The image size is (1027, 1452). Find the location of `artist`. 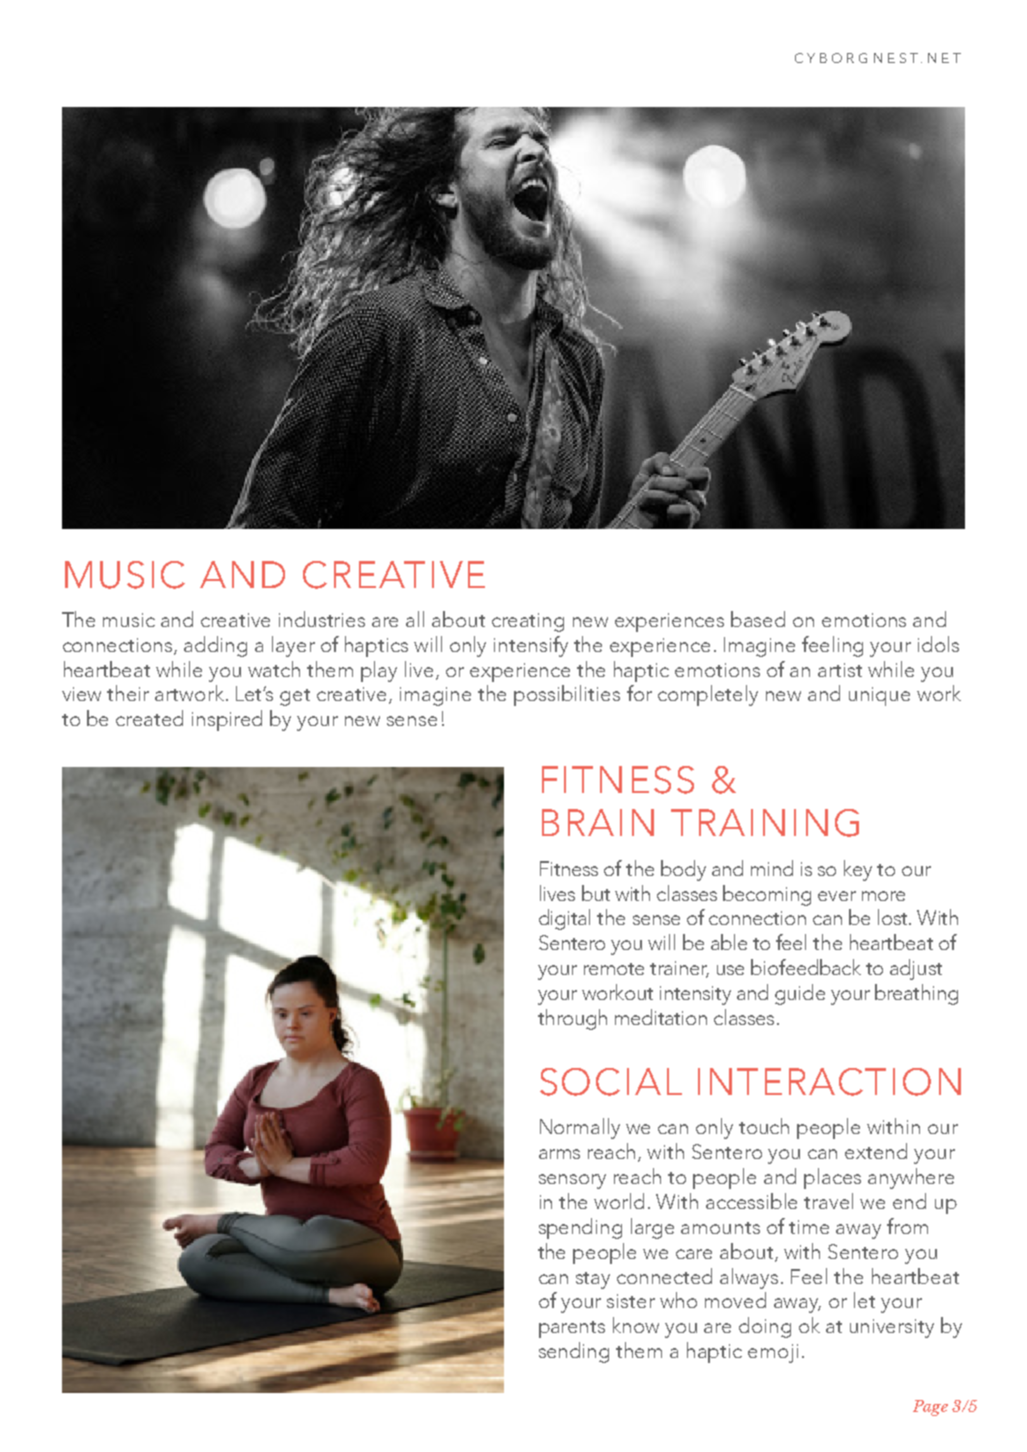

artist is located at coordinates (840, 670).
